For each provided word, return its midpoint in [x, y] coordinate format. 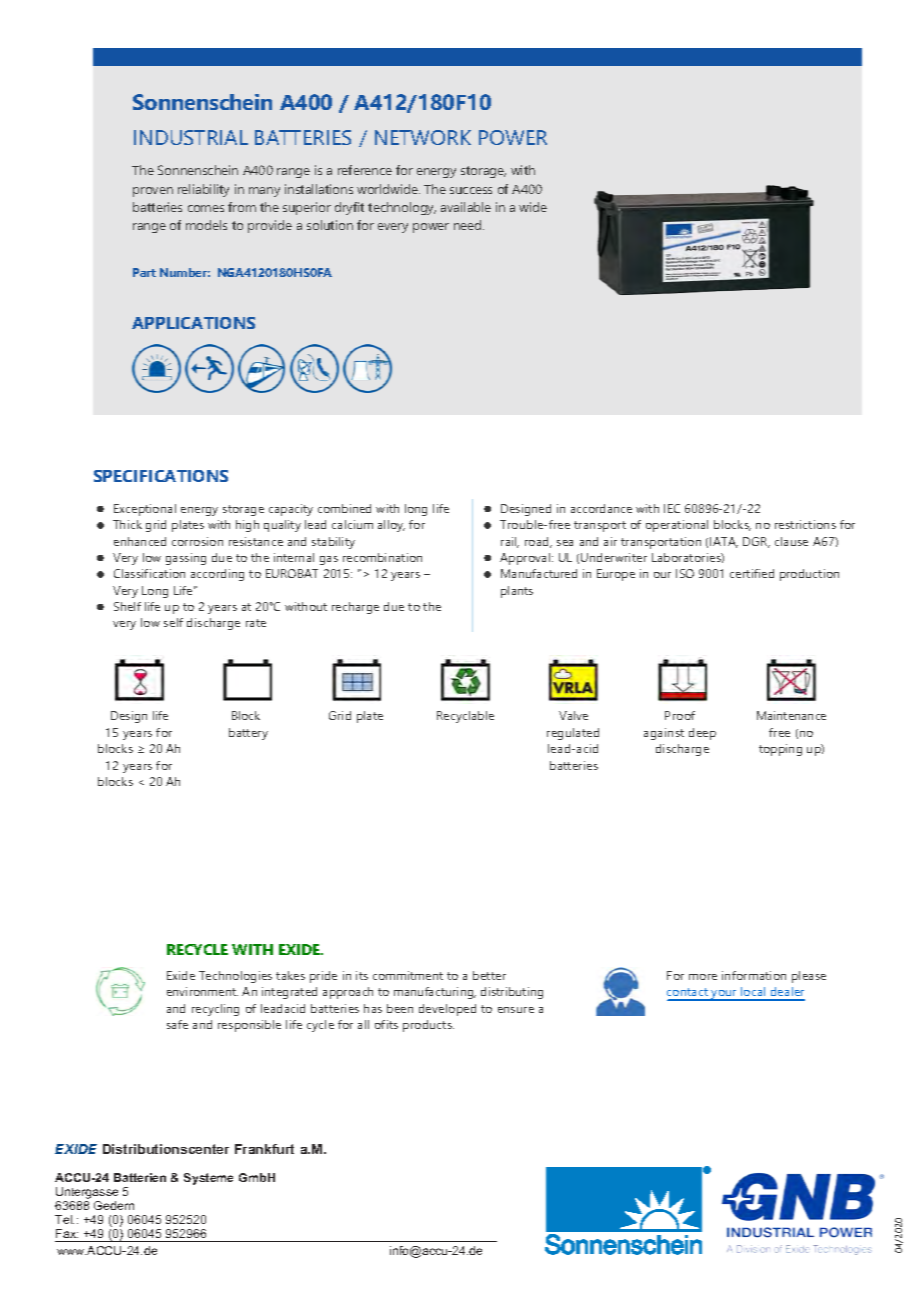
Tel [64, 1219]
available [466, 207]
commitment [408, 975]
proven [153, 192]
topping [780, 750]
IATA [724, 542]
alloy [391, 526]
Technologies [235, 977]
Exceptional [145, 510]
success [471, 190]
